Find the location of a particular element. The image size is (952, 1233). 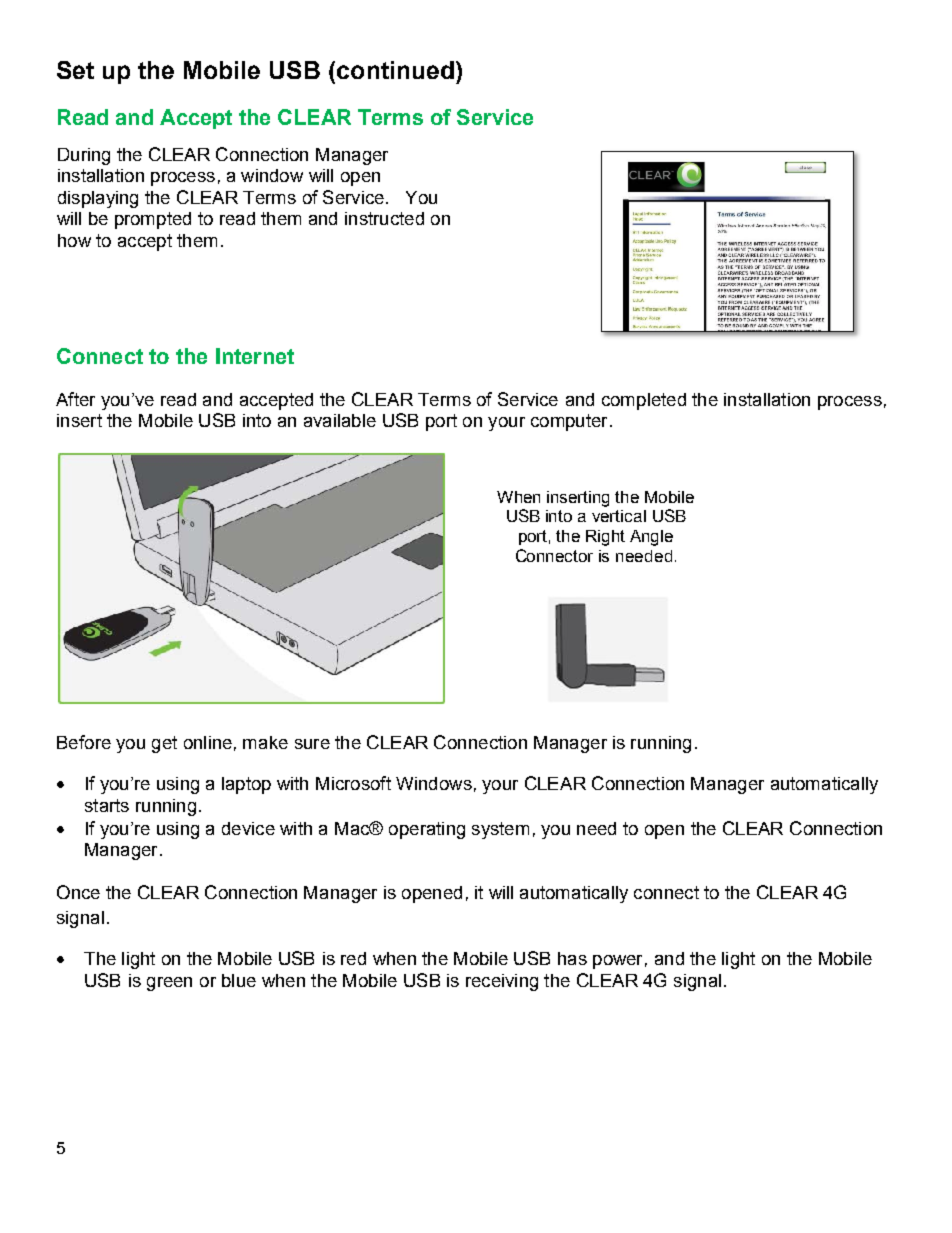

Right is located at coordinates (605, 538).
